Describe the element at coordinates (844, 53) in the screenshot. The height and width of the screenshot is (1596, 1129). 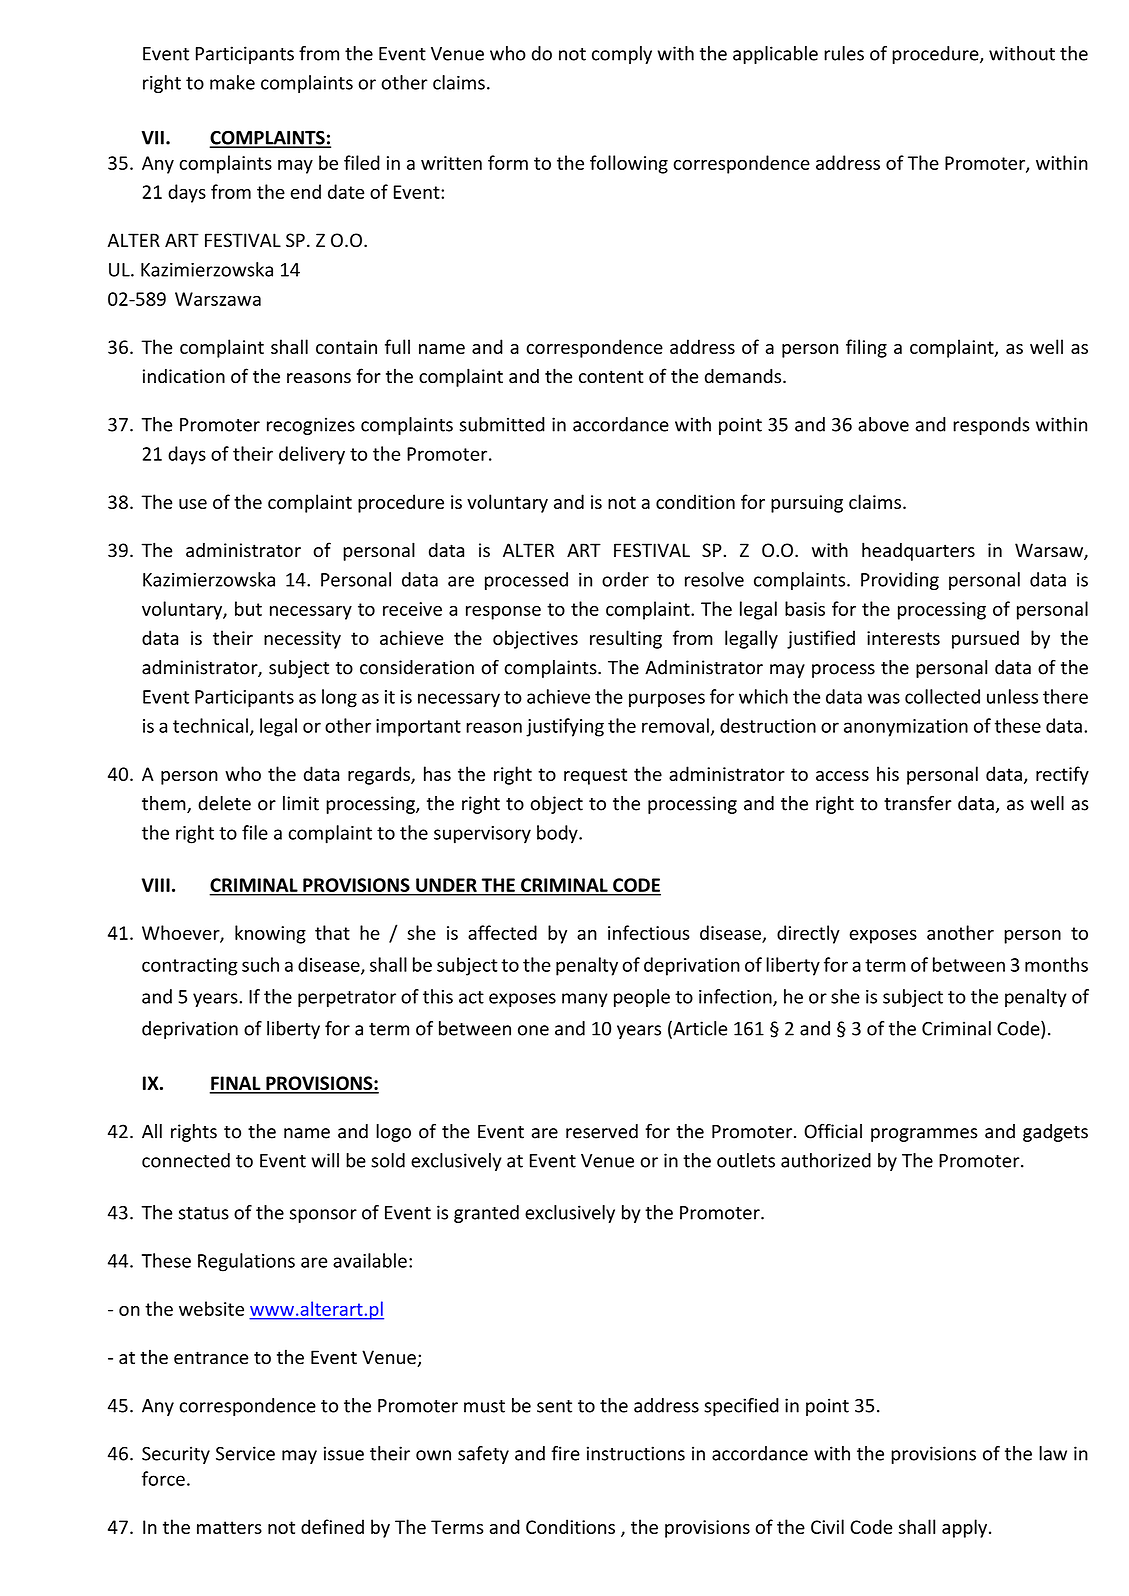
I see `rules` at that location.
